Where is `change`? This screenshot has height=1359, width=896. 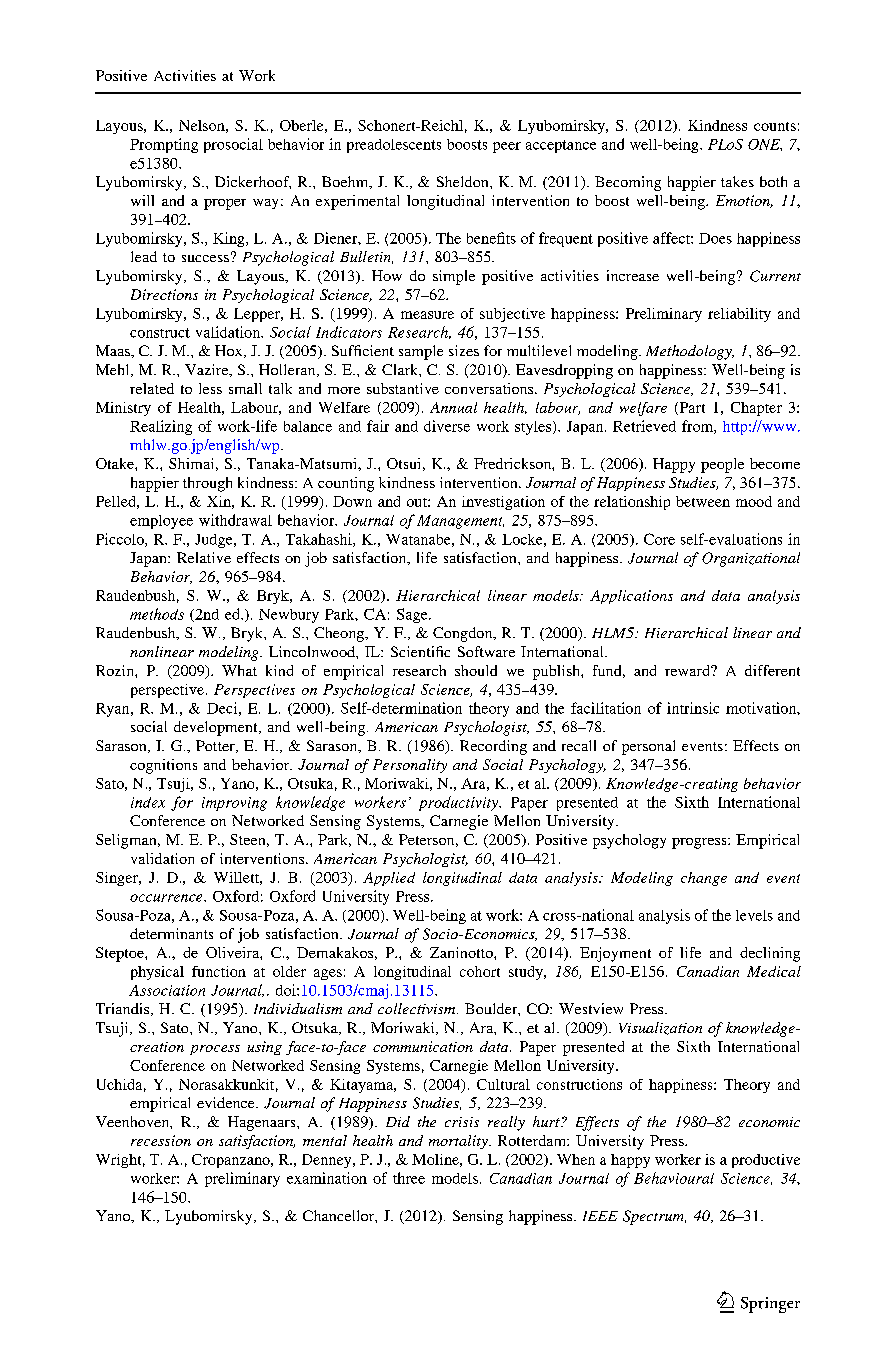 change is located at coordinates (704, 879).
